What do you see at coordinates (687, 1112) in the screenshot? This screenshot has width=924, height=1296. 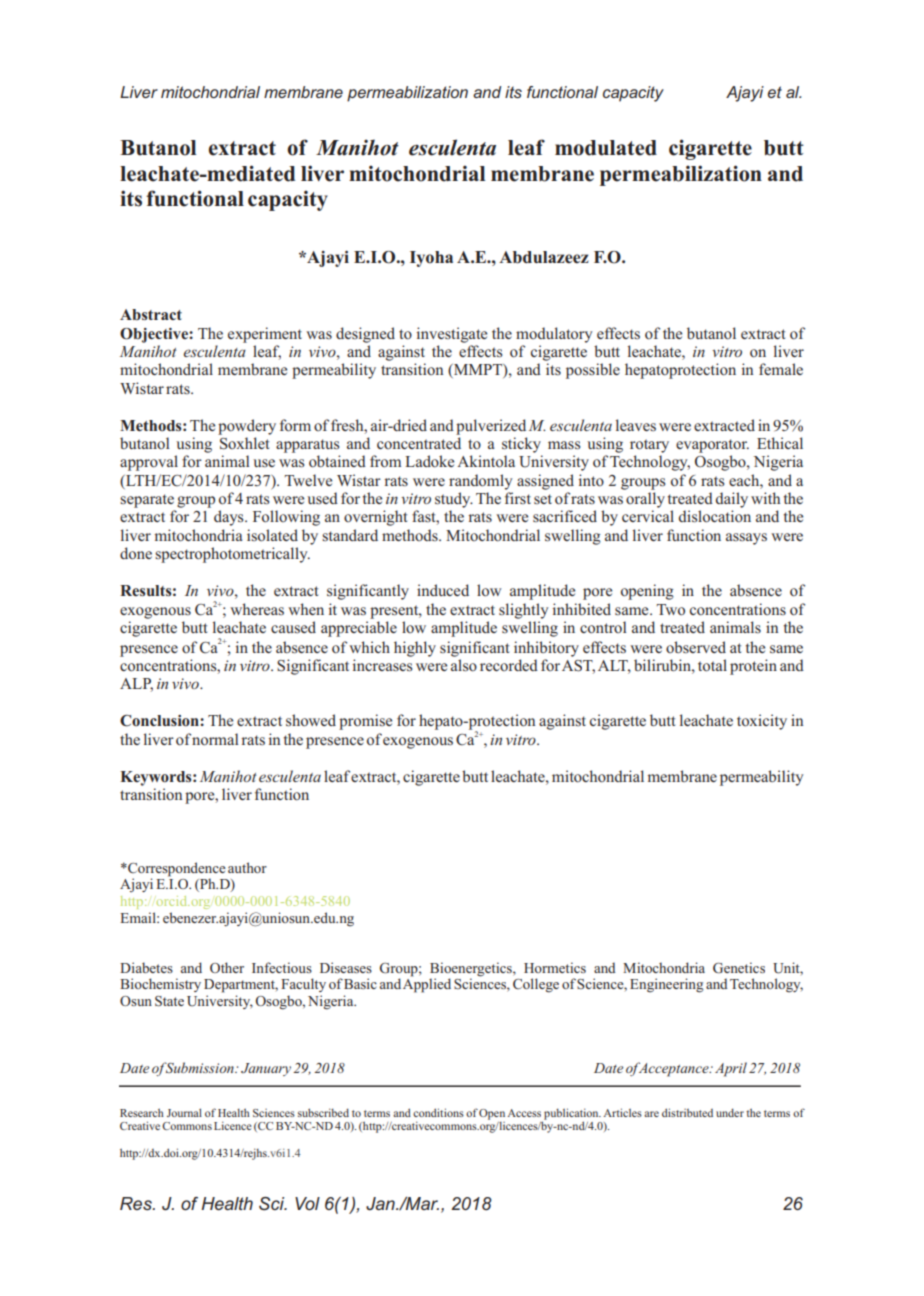 I see `distributed` at bounding box center [687, 1112].
